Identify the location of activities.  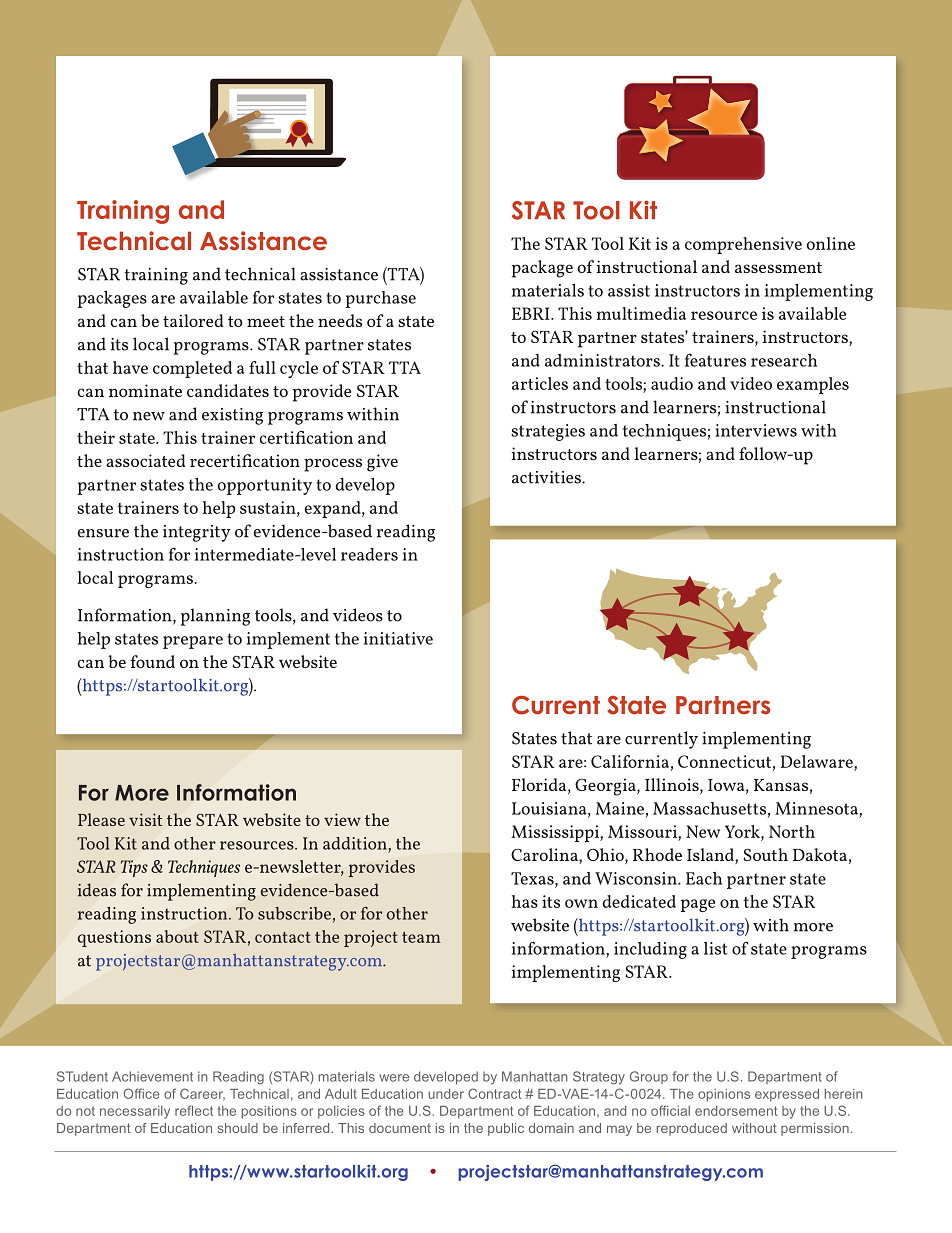
(547, 477).
